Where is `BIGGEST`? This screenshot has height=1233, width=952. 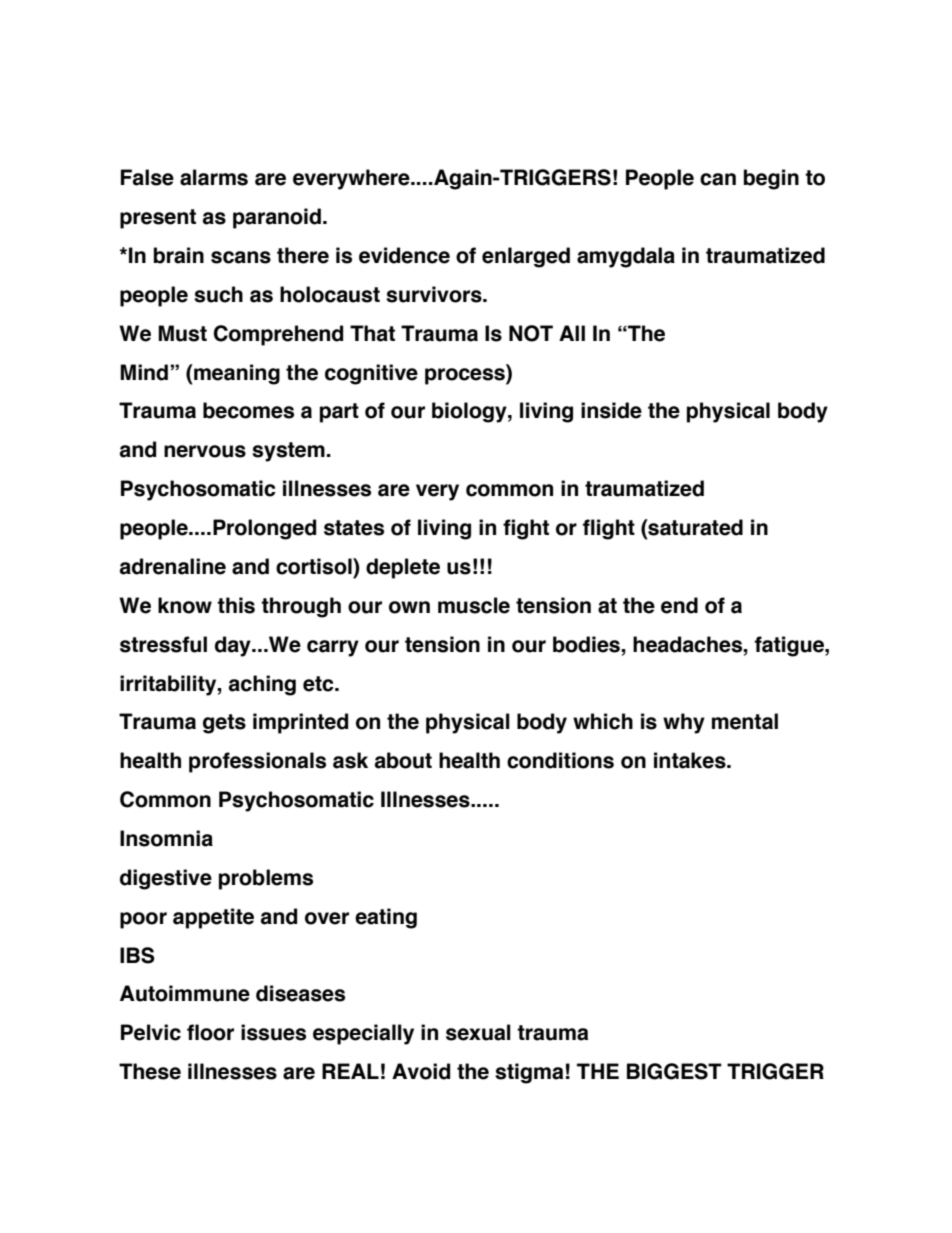 BIGGEST is located at coordinates (674, 1071).
